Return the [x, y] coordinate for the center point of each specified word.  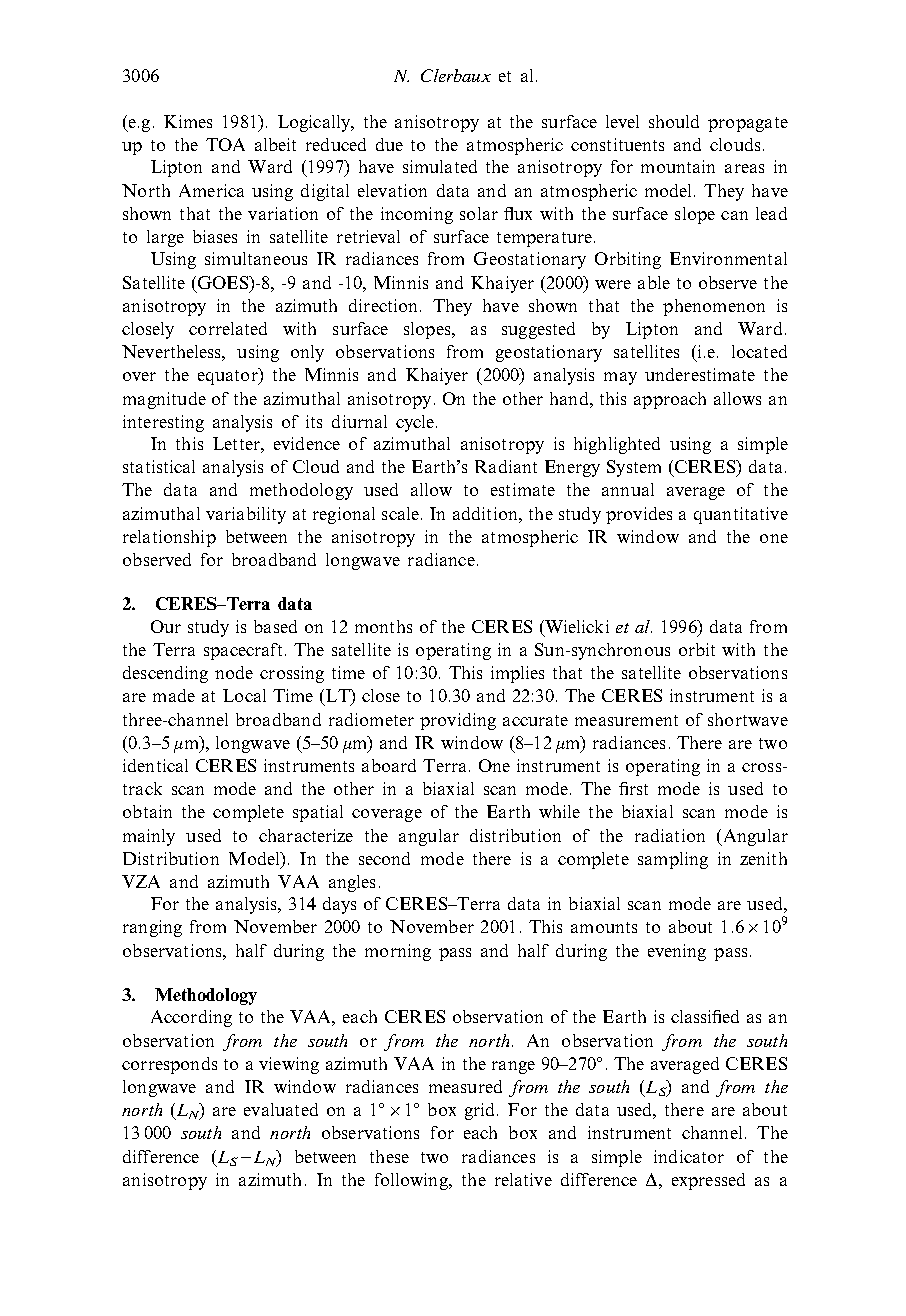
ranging [152, 928]
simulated [440, 166]
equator [229, 376]
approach [670, 400]
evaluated [281, 1109]
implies [517, 674]
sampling [673, 860]
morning [398, 952]
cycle [415, 423]
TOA [225, 144]
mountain [678, 166]
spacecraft [243, 651]
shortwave [748, 719]
